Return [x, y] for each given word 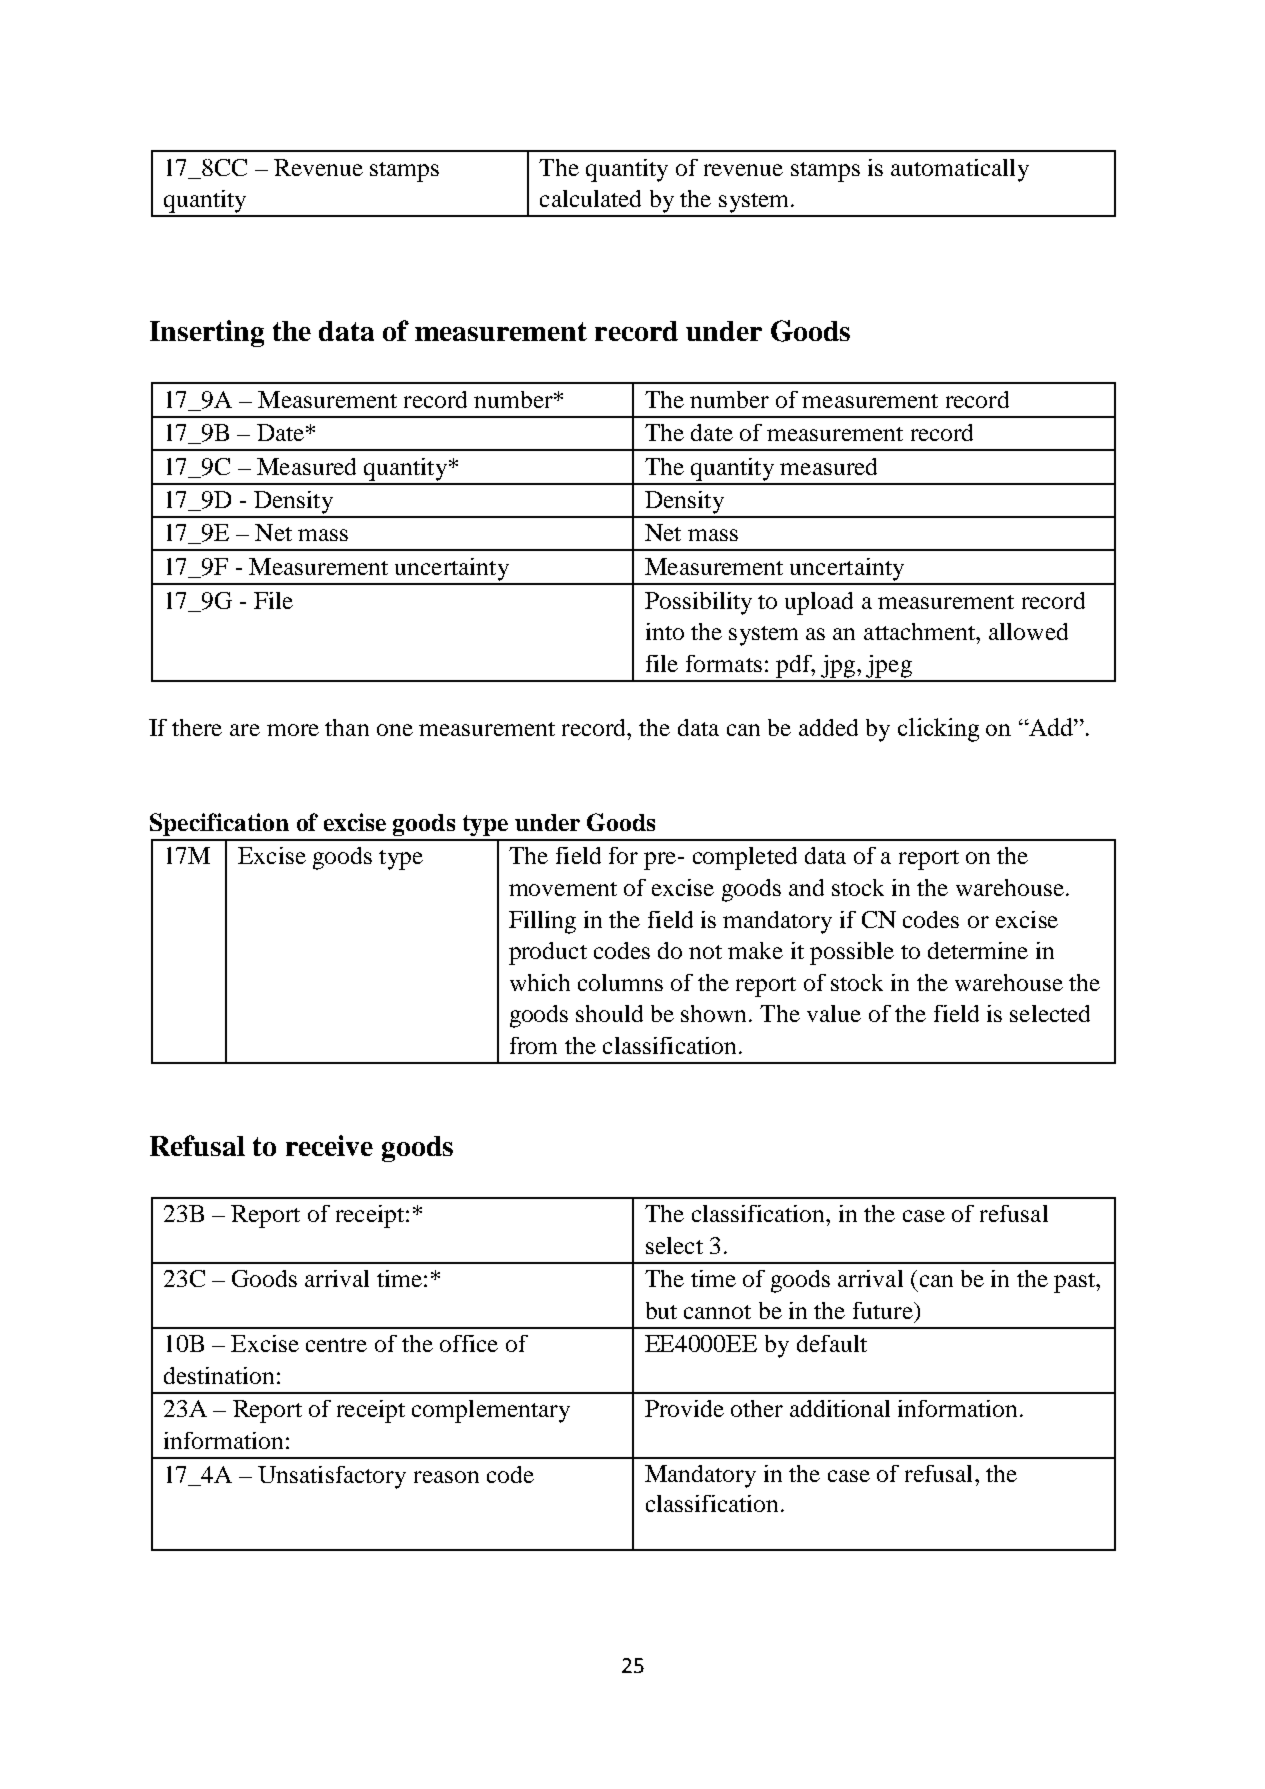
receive [329, 1145]
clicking [938, 730]
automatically [960, 170]
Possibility [698, 603]
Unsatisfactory [332, 1477]
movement [563, 889]
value [834, 1013]
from [533, 1045]
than [347, 727]
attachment [921, 631]
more [293, 730]
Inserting [207, 333]
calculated [590, 198]
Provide [684, 1408]
